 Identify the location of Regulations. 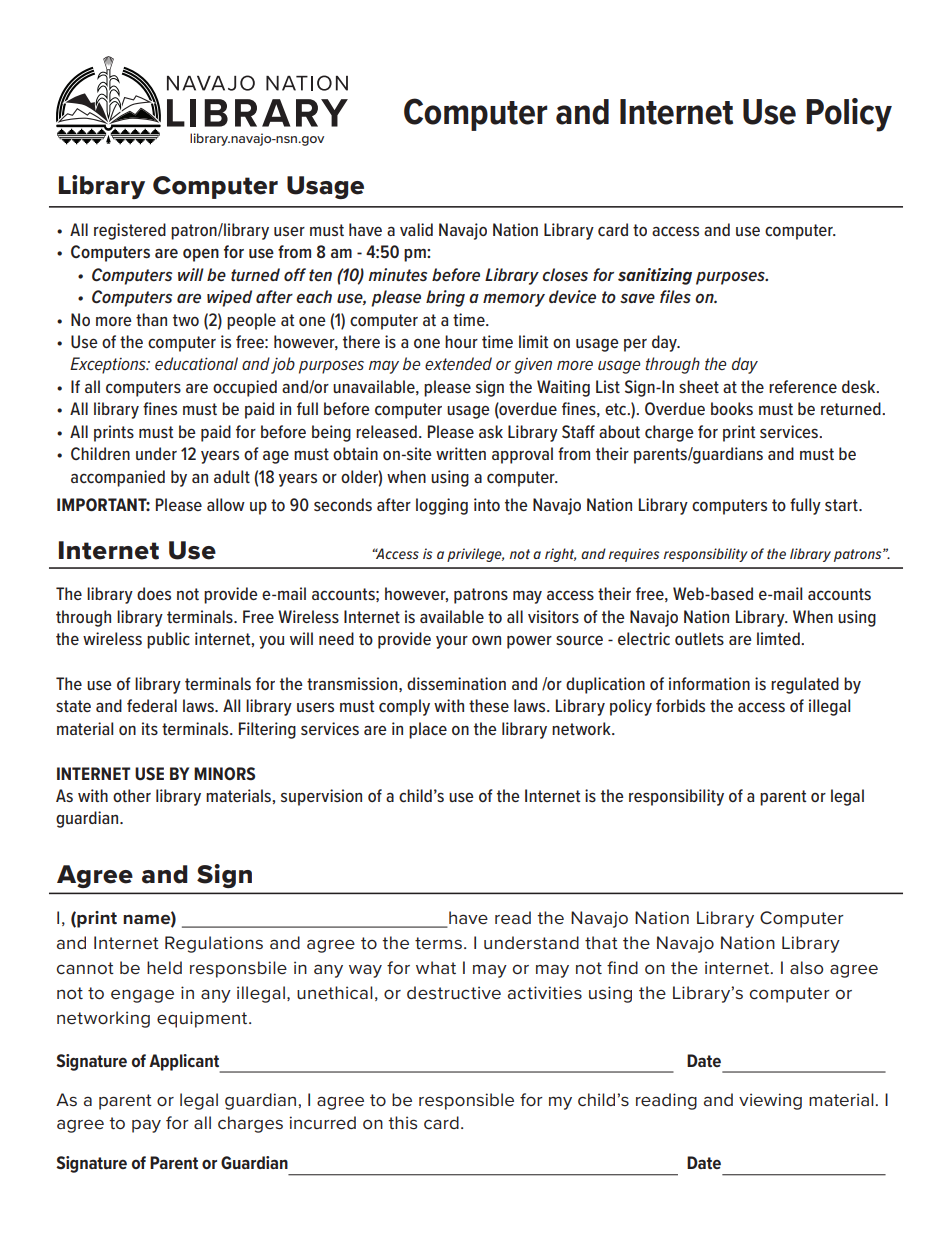
(214, 944).
